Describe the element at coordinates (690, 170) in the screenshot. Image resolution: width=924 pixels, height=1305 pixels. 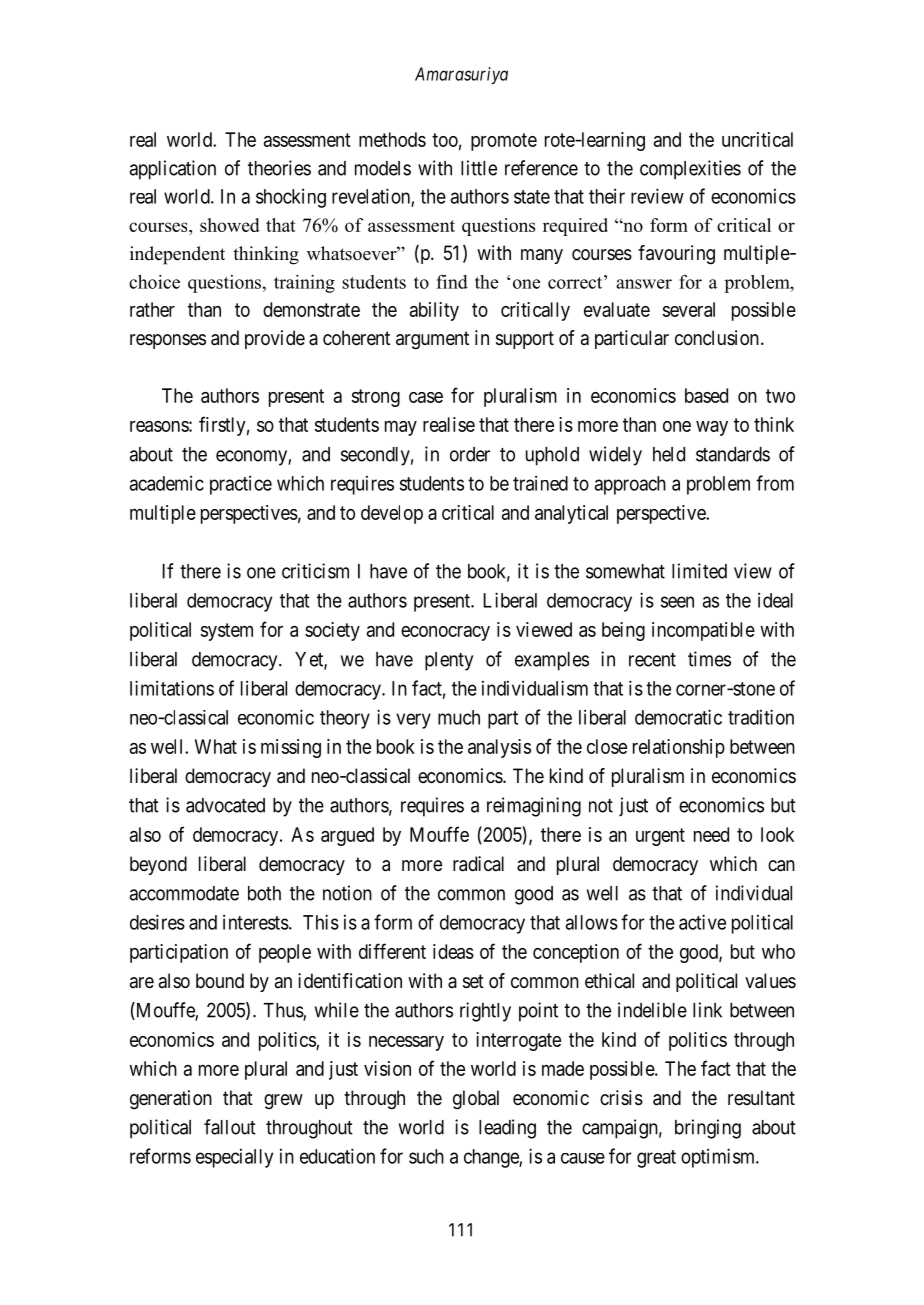
I see `complexities` at that location.
